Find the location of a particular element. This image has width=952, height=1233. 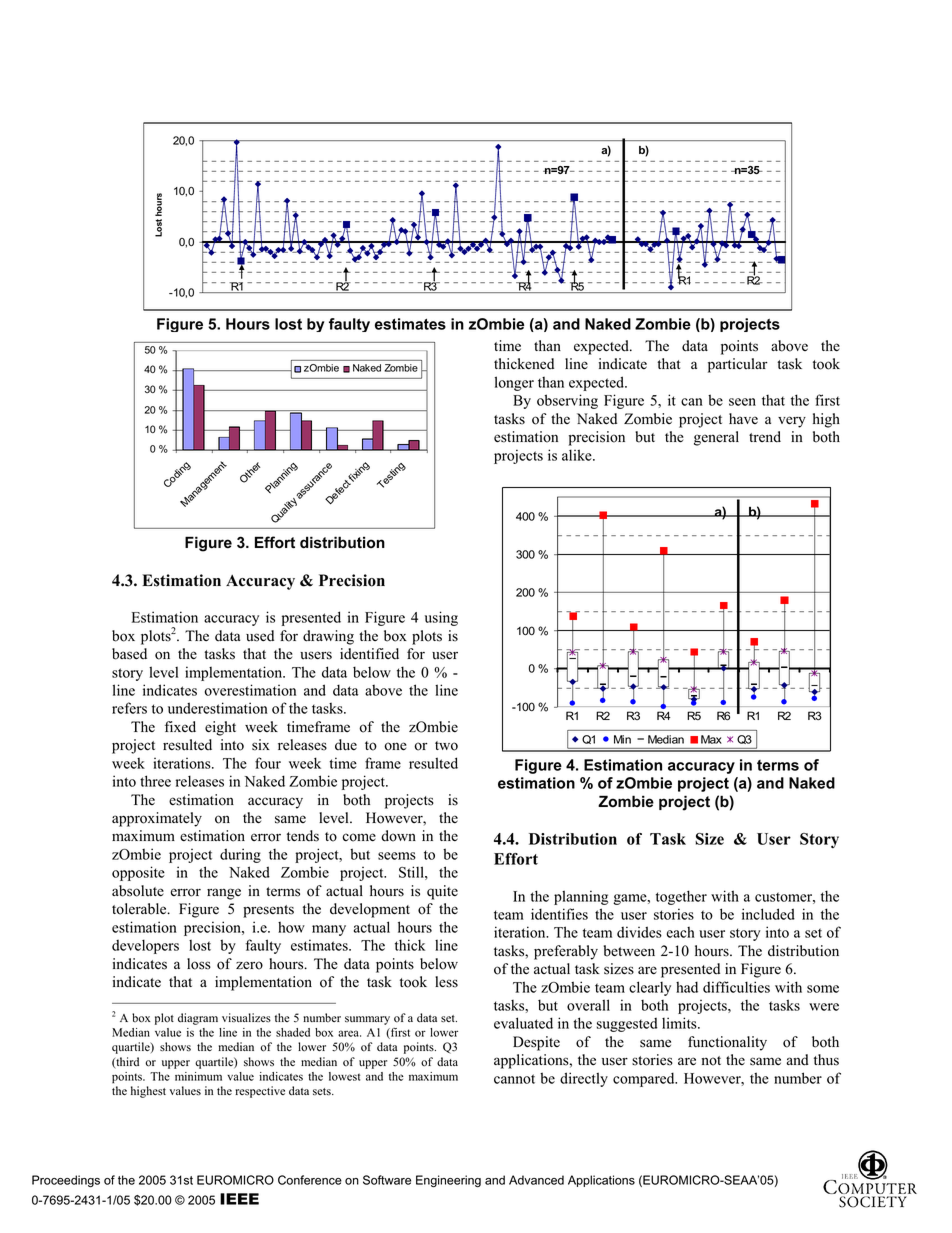

Engineering is located at coordinates (448, 1181).
